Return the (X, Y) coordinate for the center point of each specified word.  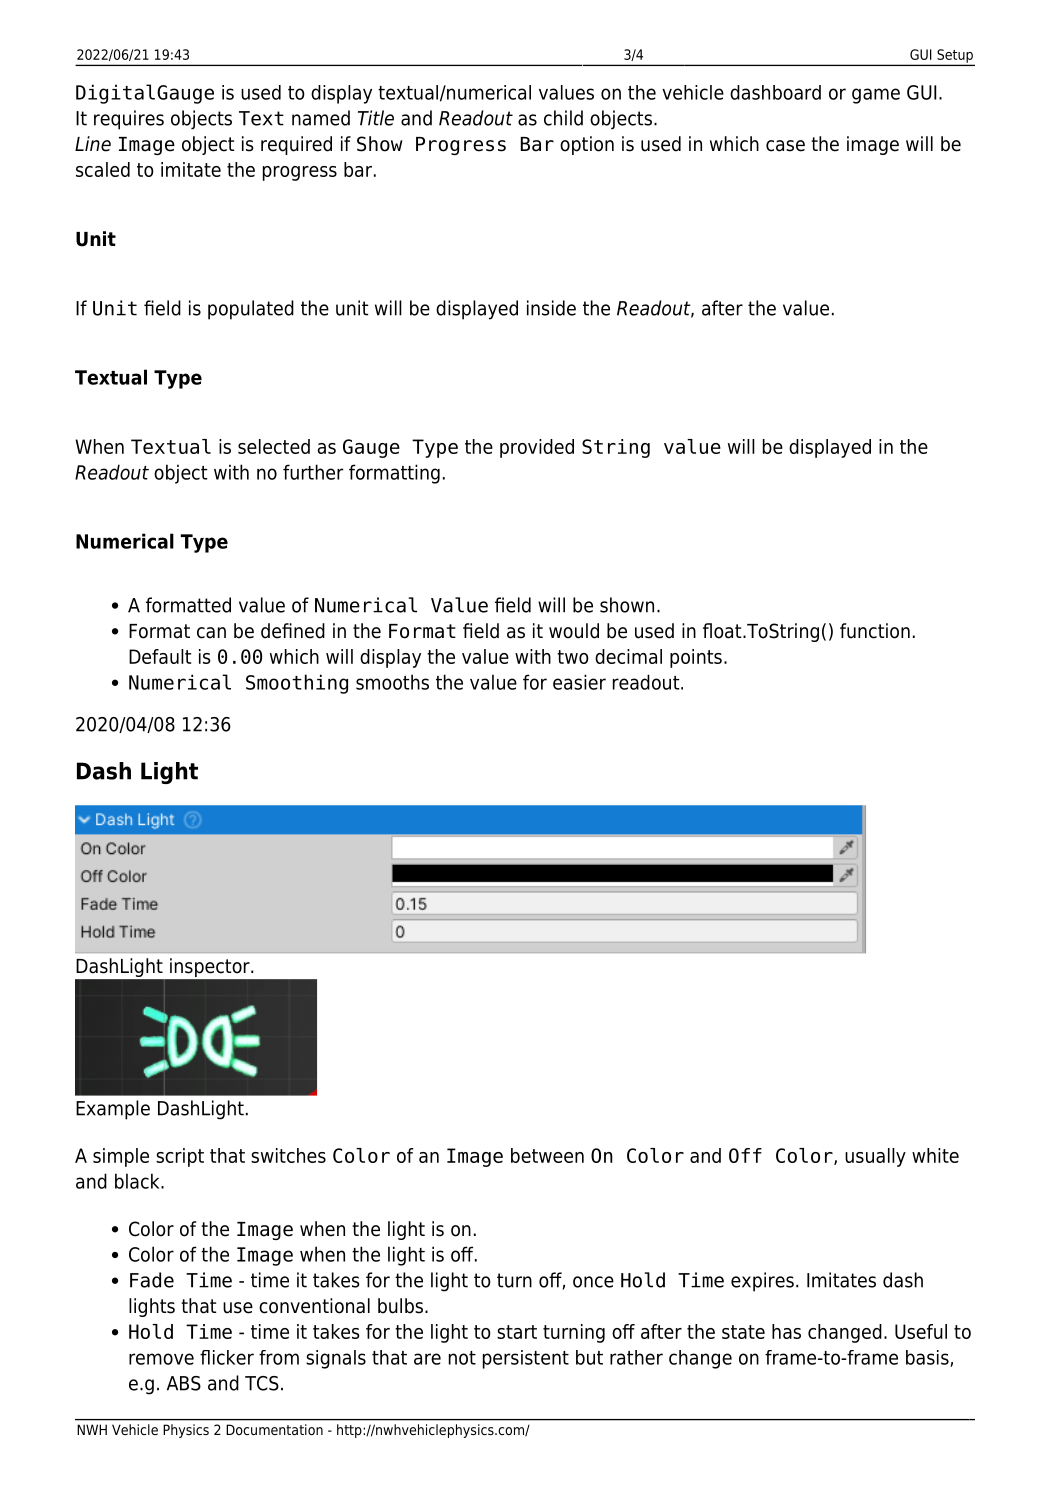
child (563, 118)
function (875, 631)
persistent (526, 1359)
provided (537, 448)
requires (129, 120)
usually (875, 1157)
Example (113, 1110)
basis (928, 1358)
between (547, 1155)
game (876, 96)
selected (274, 446)
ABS (184, 1383)
